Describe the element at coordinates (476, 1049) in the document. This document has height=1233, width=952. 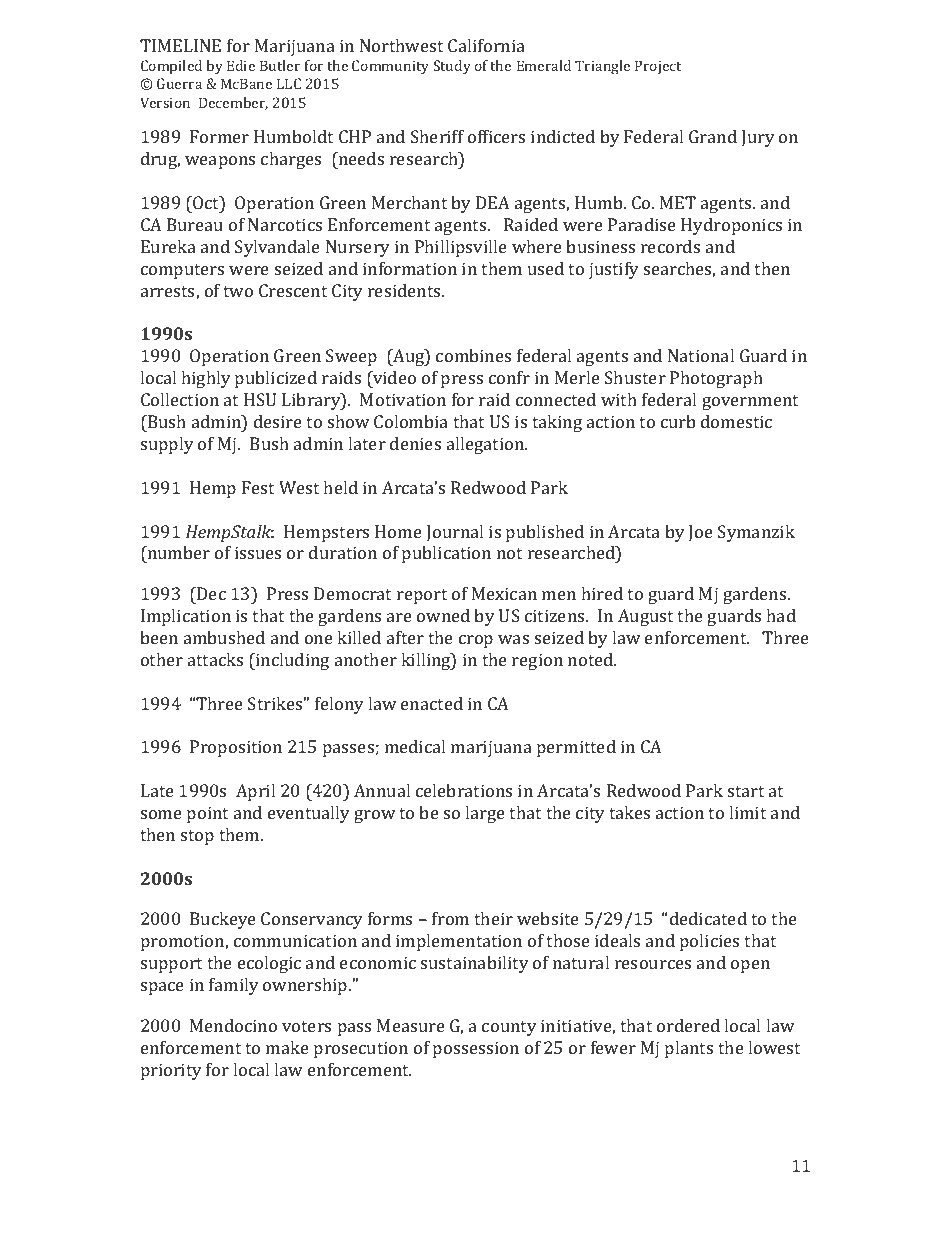
I see `possession` at that location.
